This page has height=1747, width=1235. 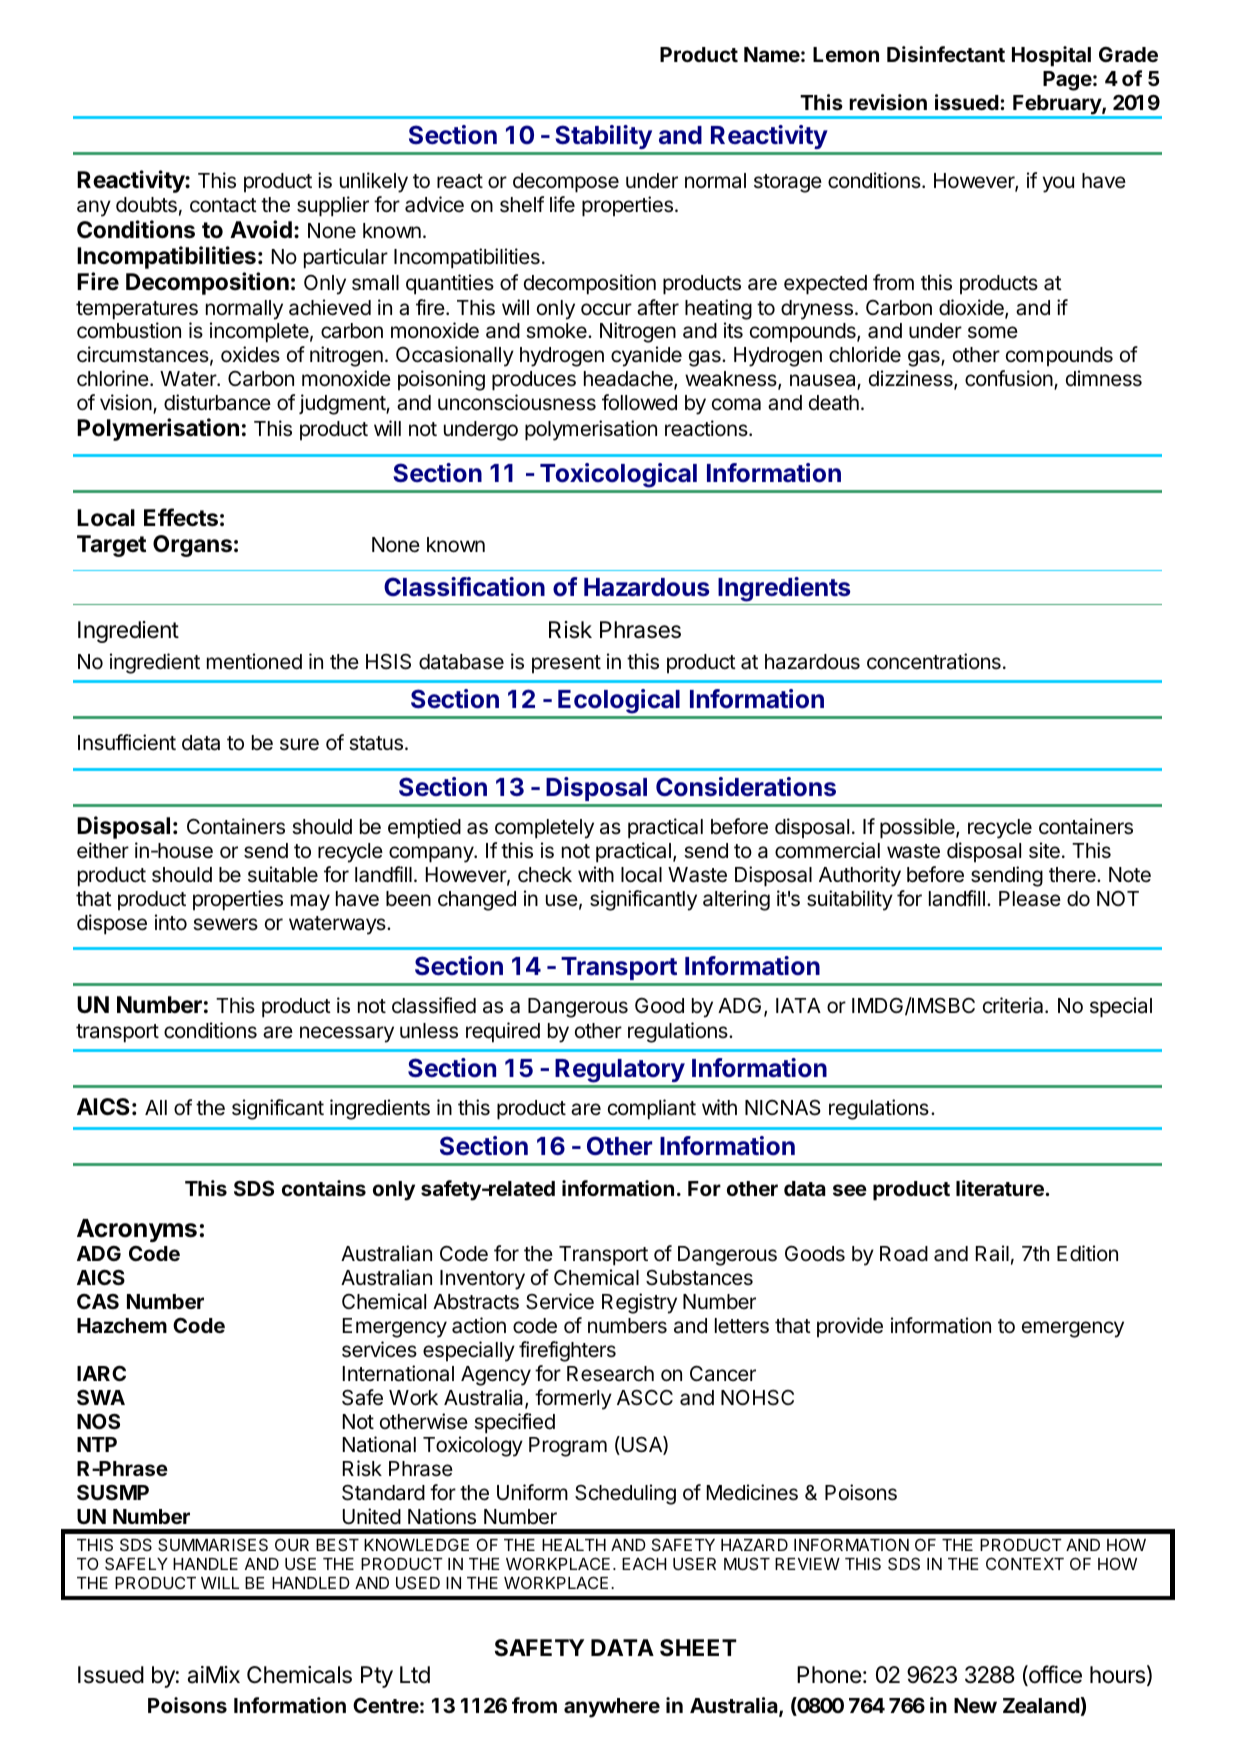 I want to click on contact, so click(x=223, y=205).
